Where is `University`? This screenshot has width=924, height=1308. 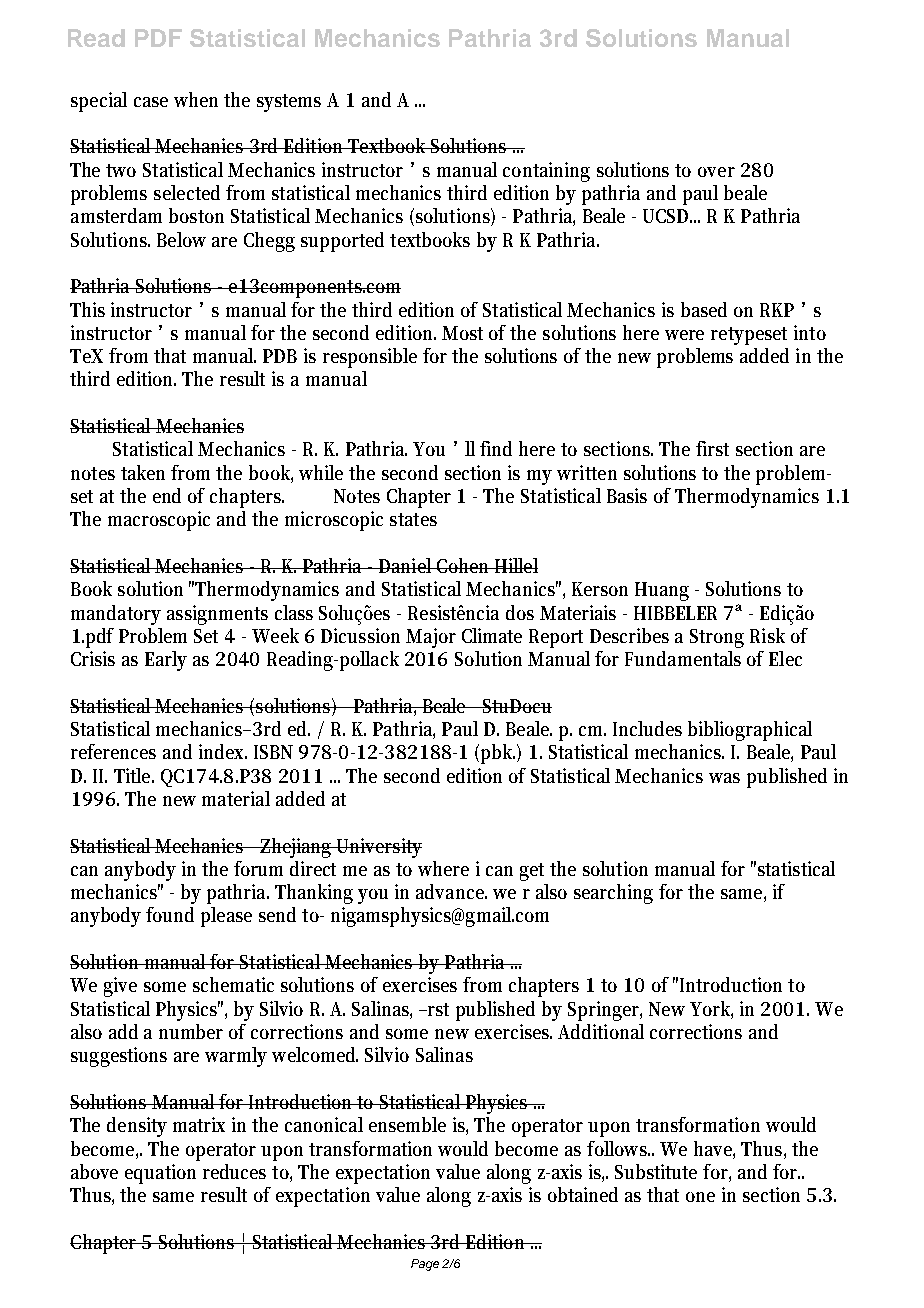
University is located at coordinates (378, 848).
